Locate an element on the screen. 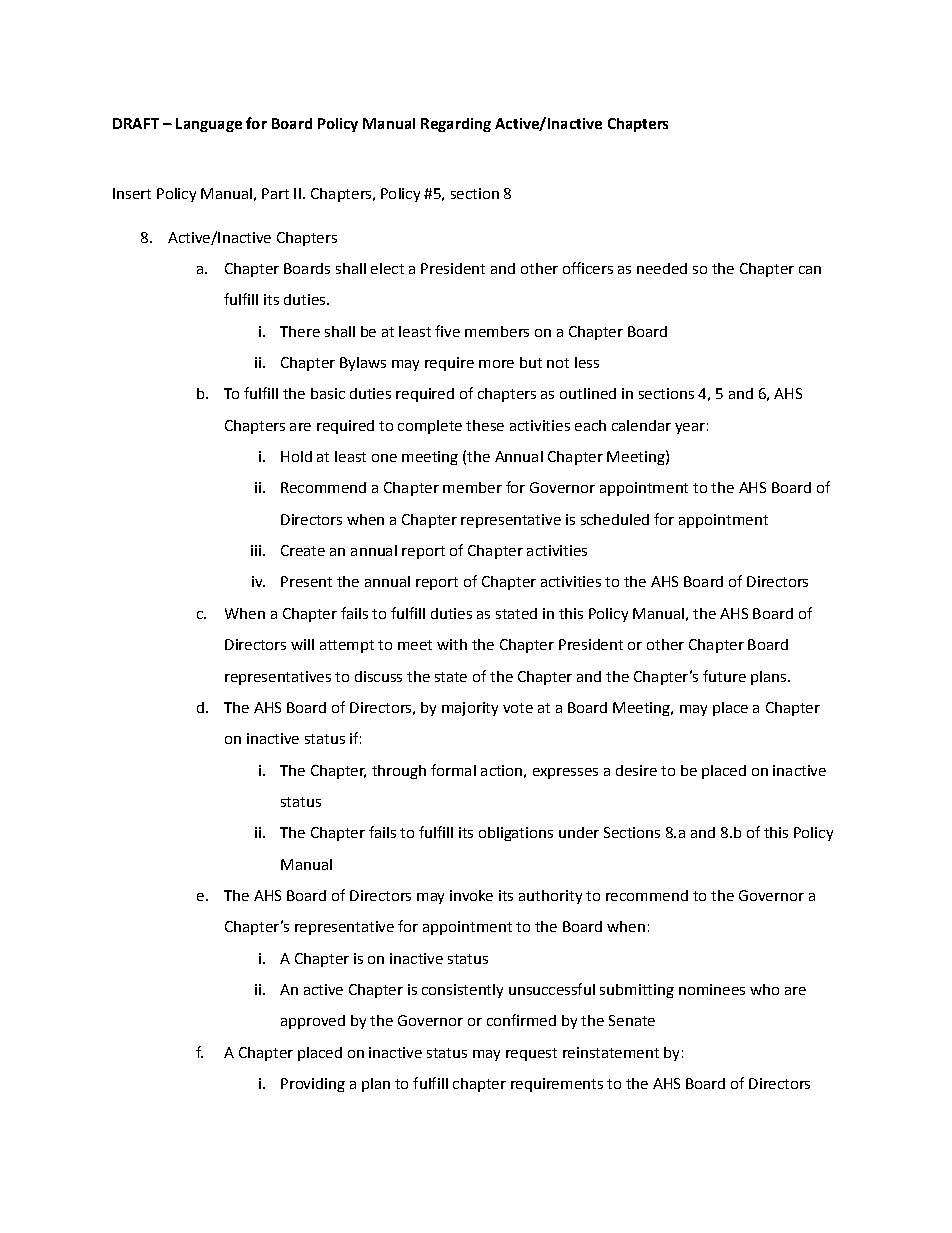  iii is located at coordinates (256, 550).
